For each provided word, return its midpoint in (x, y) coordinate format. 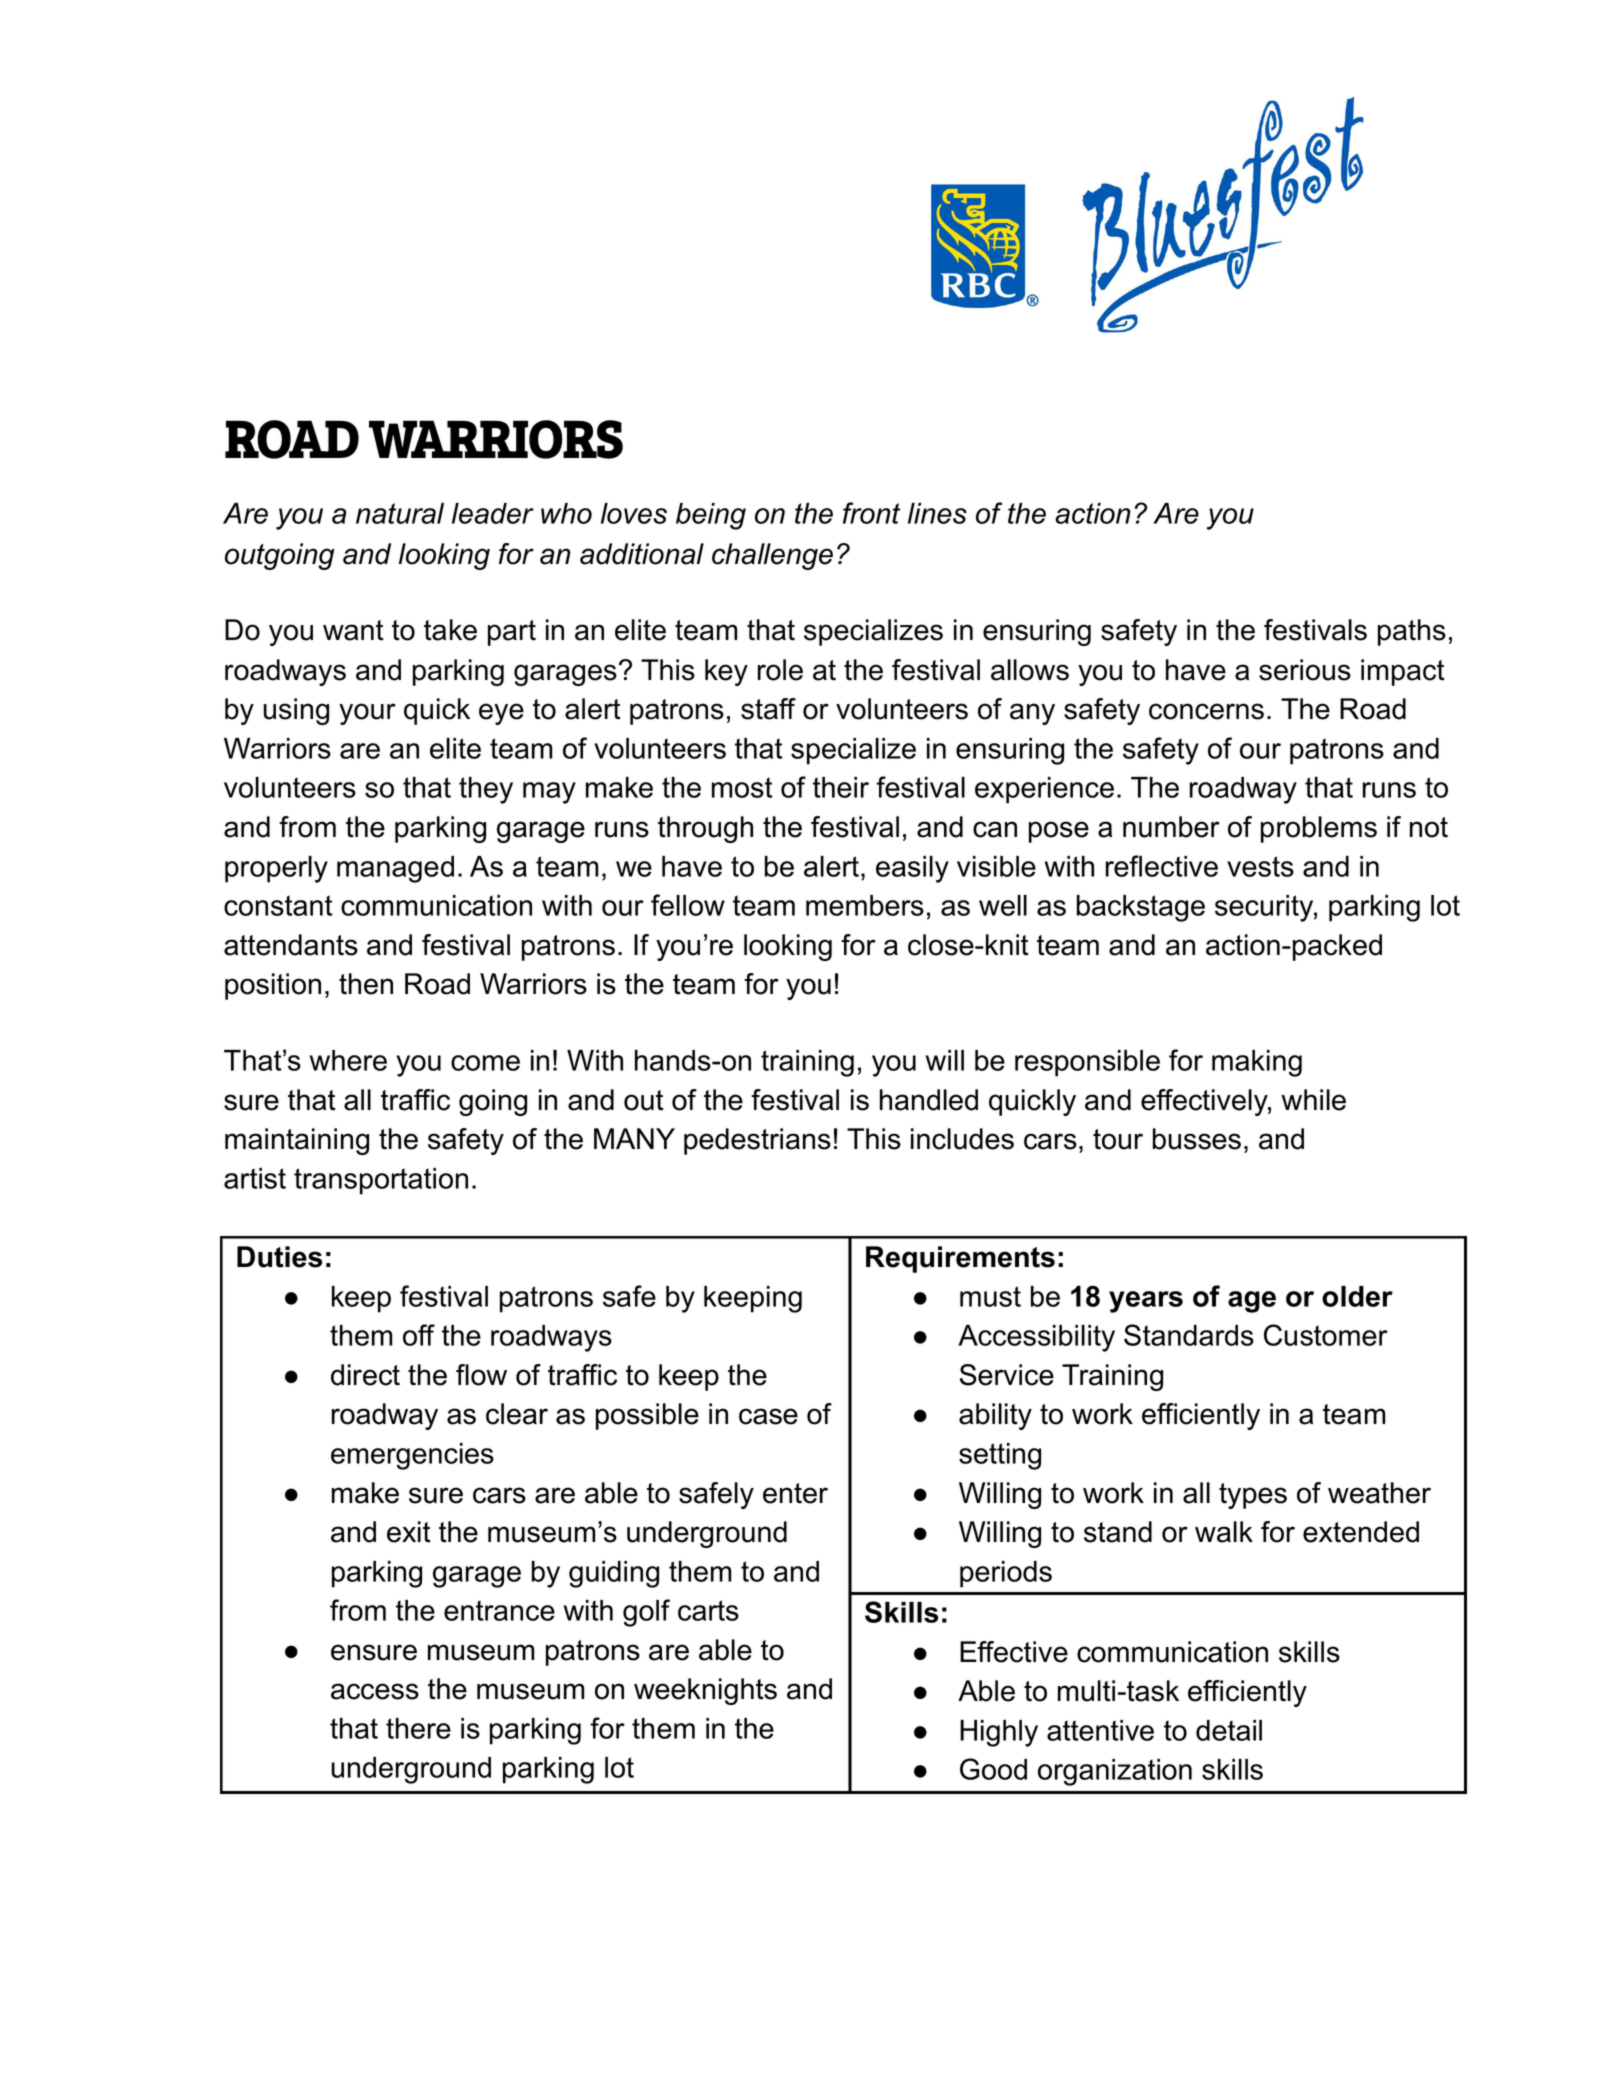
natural (400, 513)
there (418, 1728)
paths (1412, 632)
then (366, 984)
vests (1260, 866)
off (419, 1335)
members (865, 905)
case (768, 1416)
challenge (772, 556)
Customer (1326, 1335)
